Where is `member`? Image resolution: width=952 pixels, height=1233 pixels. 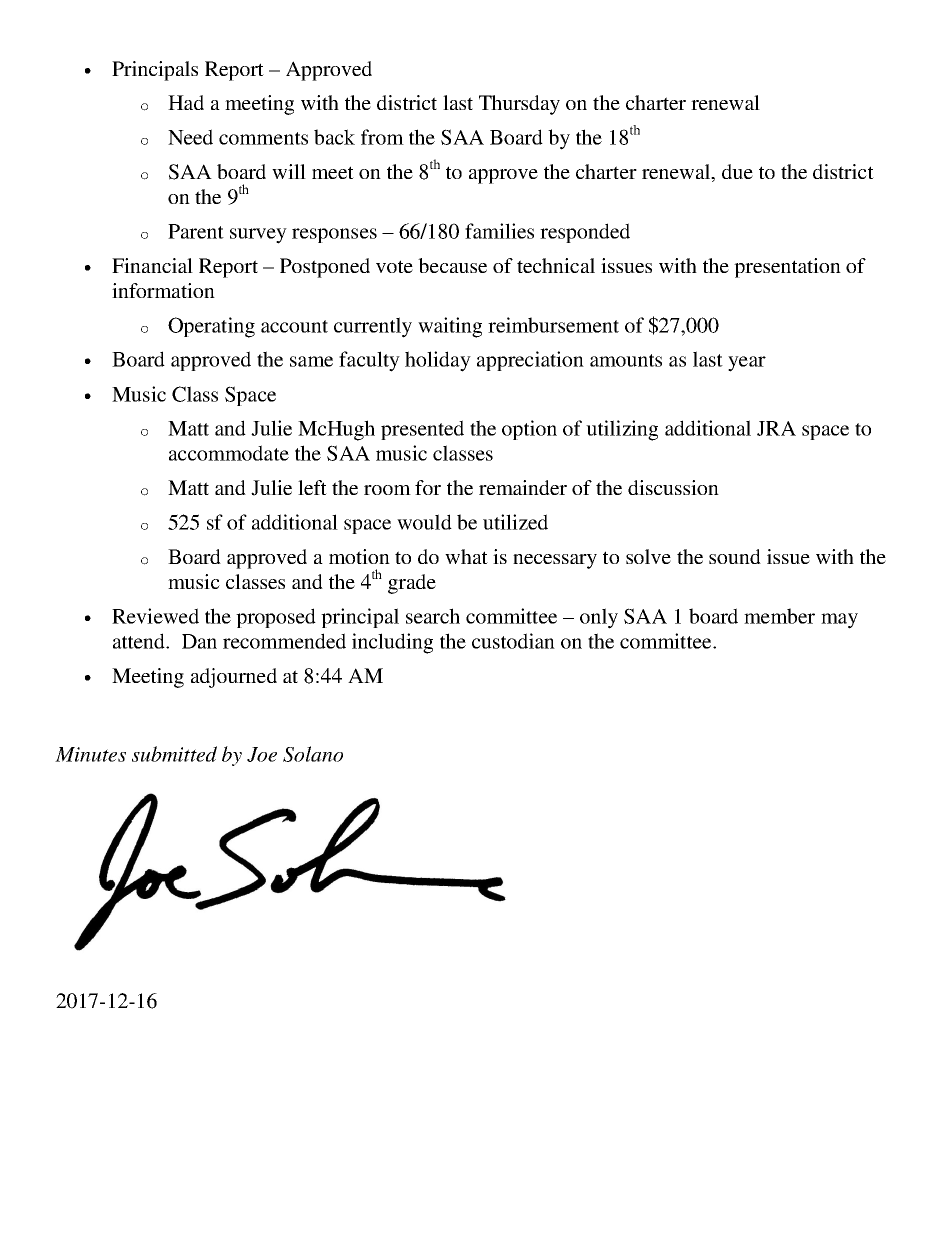 member is located at coordinates (779, 616).
